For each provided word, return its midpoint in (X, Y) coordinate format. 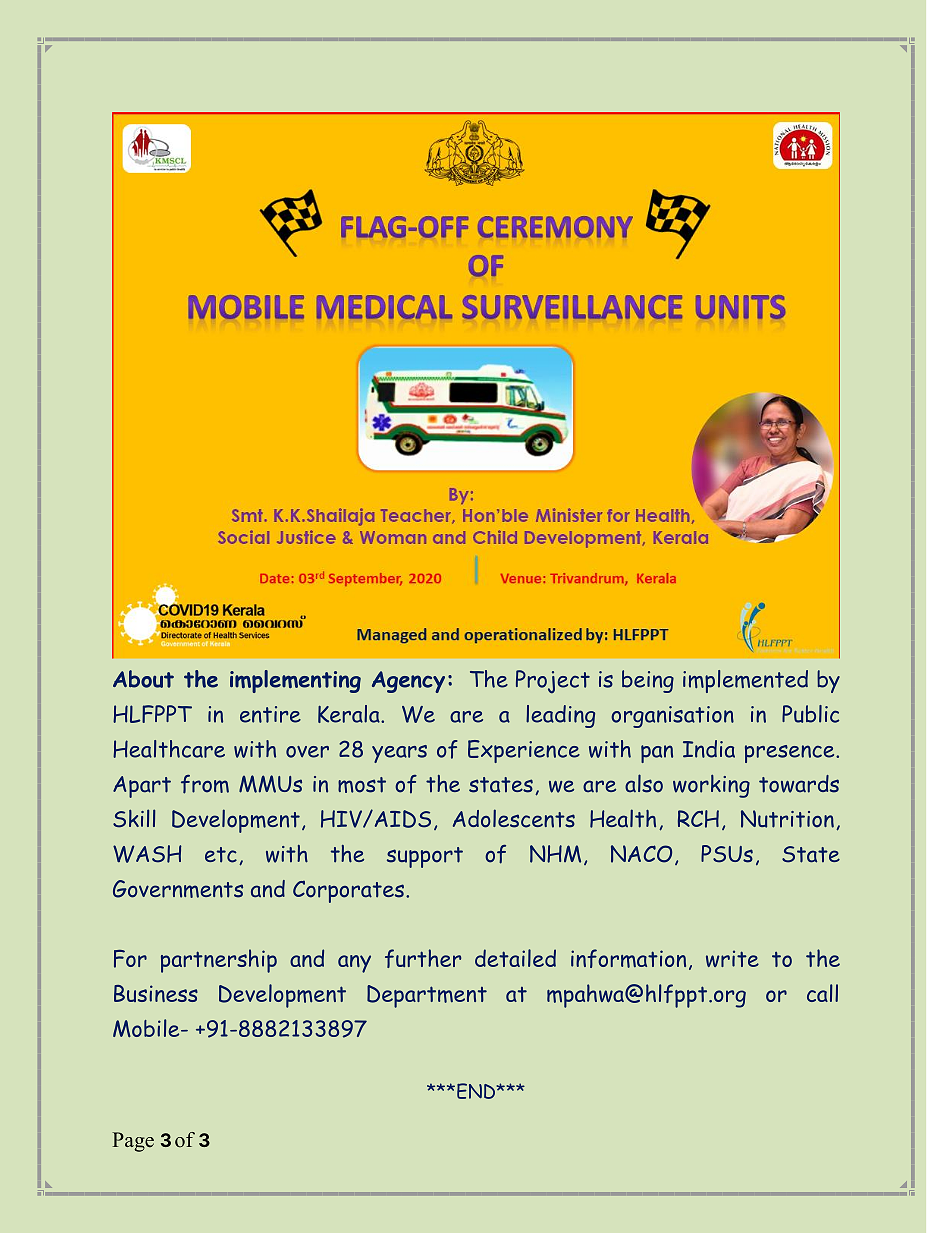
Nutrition (787, 819)
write (732, 958)
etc (221, 855)
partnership (219, 961)
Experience (524, 751)
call (822, 993)
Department (427, 996)
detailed (515, 958)
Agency (408, 682)
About (143, 679)
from (205, 784)
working (711, 786)
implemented (745, 681)
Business (156, 993)
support (425, 857)
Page (133, 1142)
